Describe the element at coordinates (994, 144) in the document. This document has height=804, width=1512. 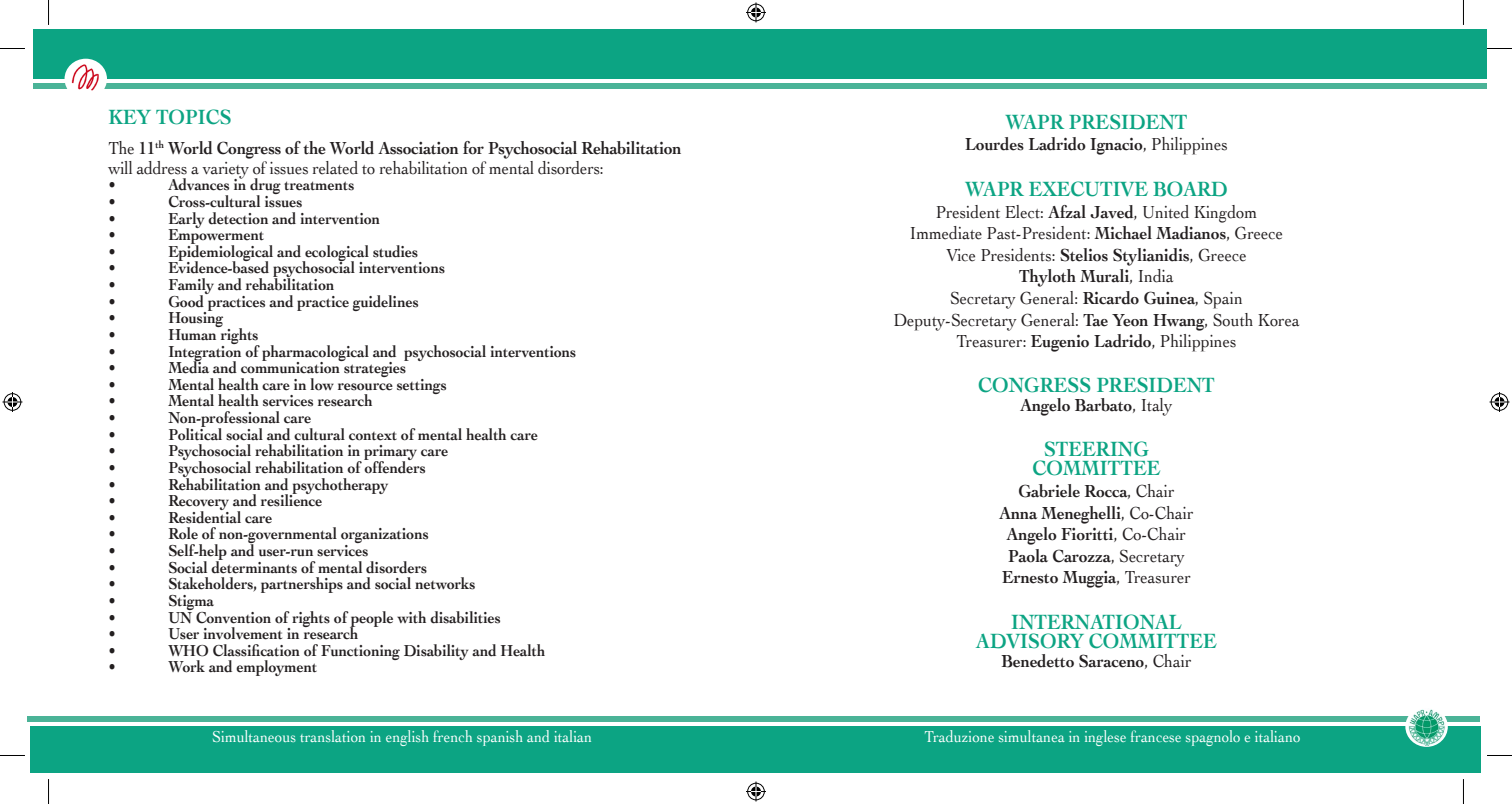
I see `Lourdes` at that location.
